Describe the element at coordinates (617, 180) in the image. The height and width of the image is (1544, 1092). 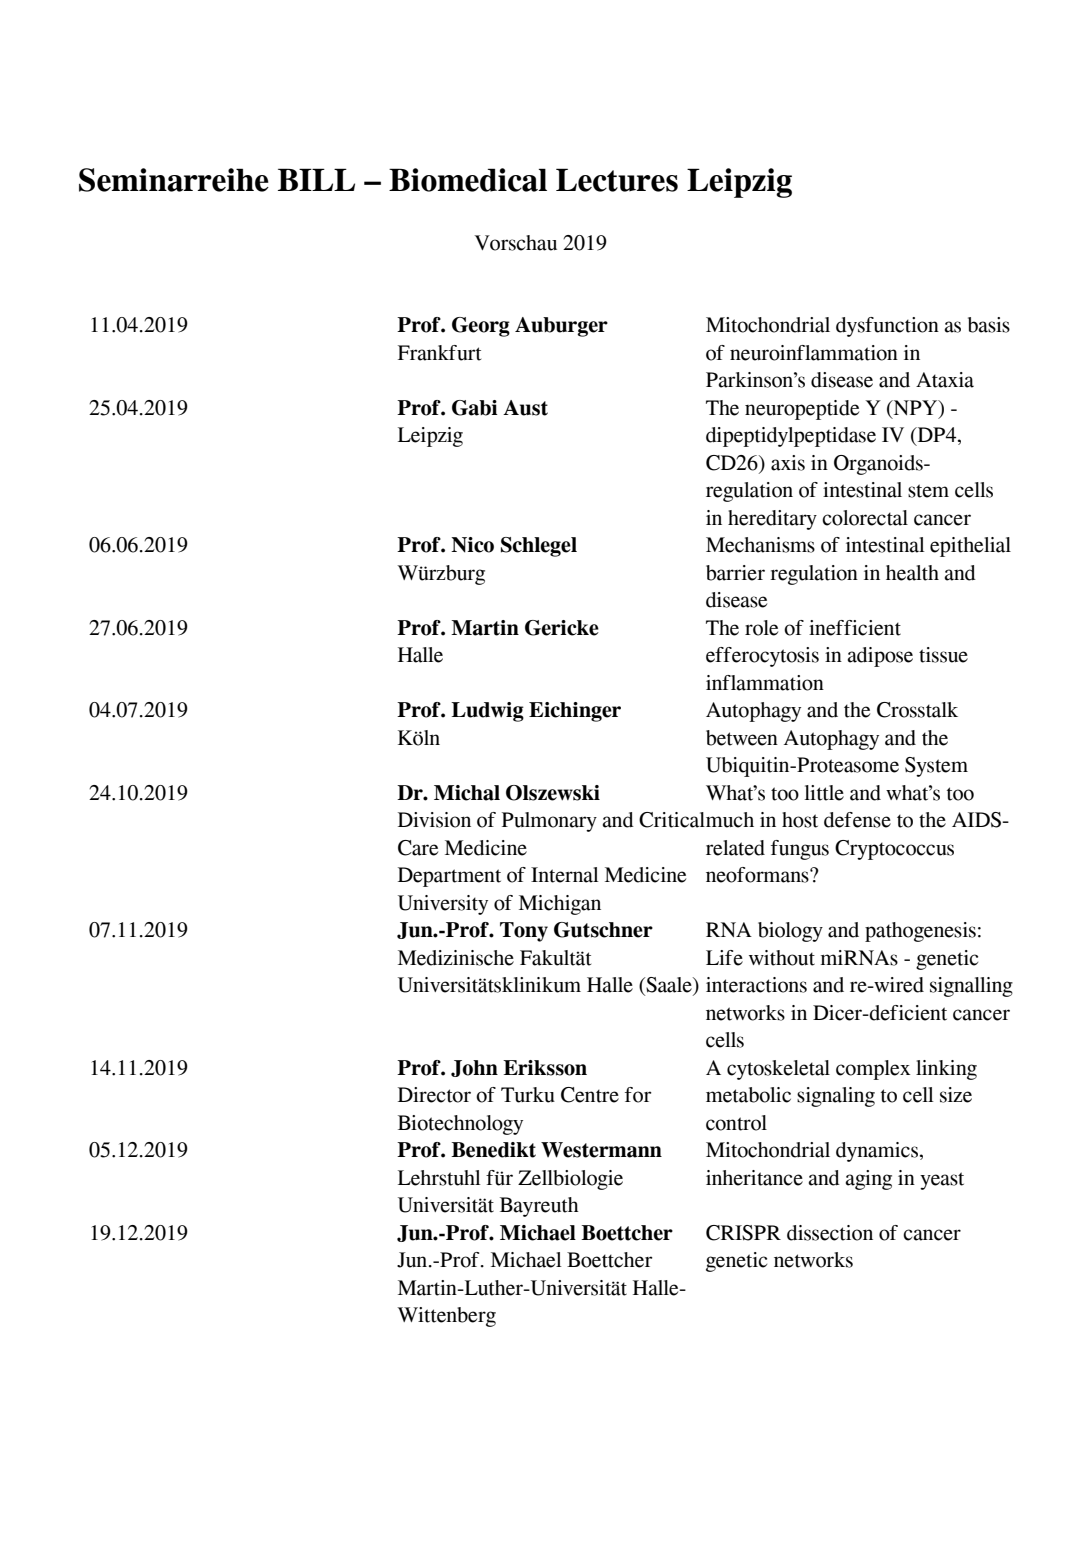
I see `Lectures` at that location.
